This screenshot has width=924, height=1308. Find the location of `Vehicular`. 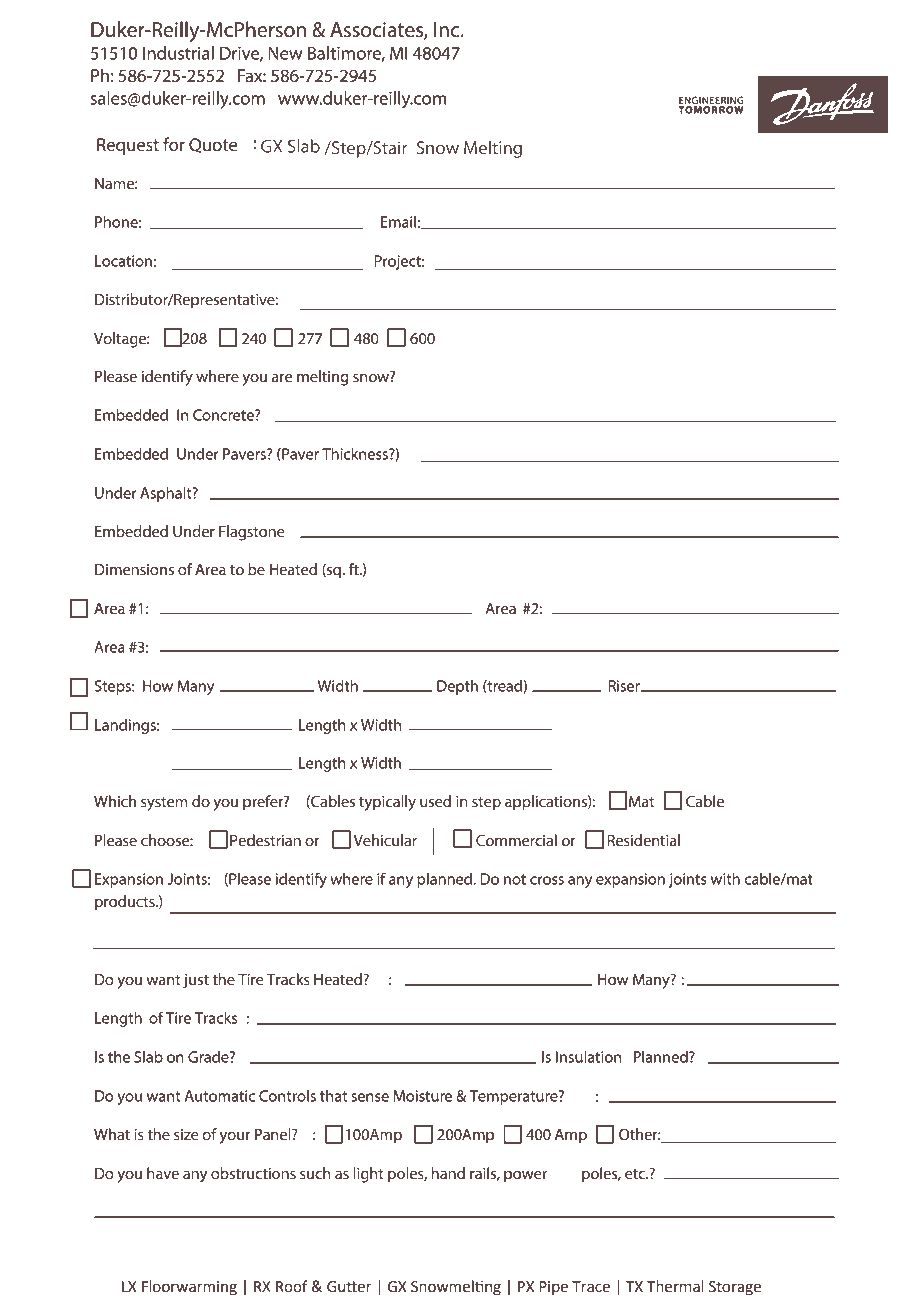

Vehicular is located at coordinates (385, 840).
